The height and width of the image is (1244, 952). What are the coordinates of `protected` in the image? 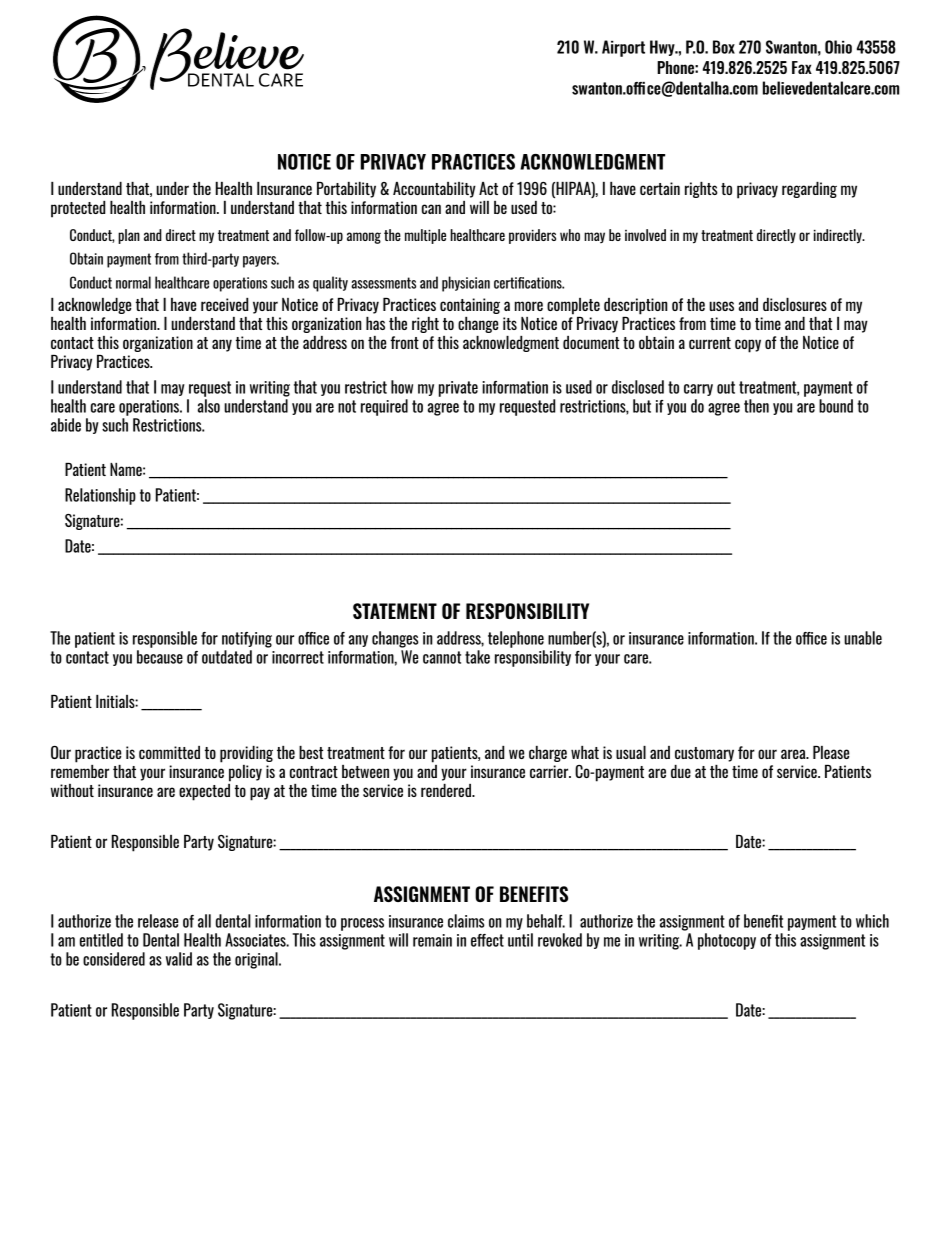 It's located at (78, 209).
